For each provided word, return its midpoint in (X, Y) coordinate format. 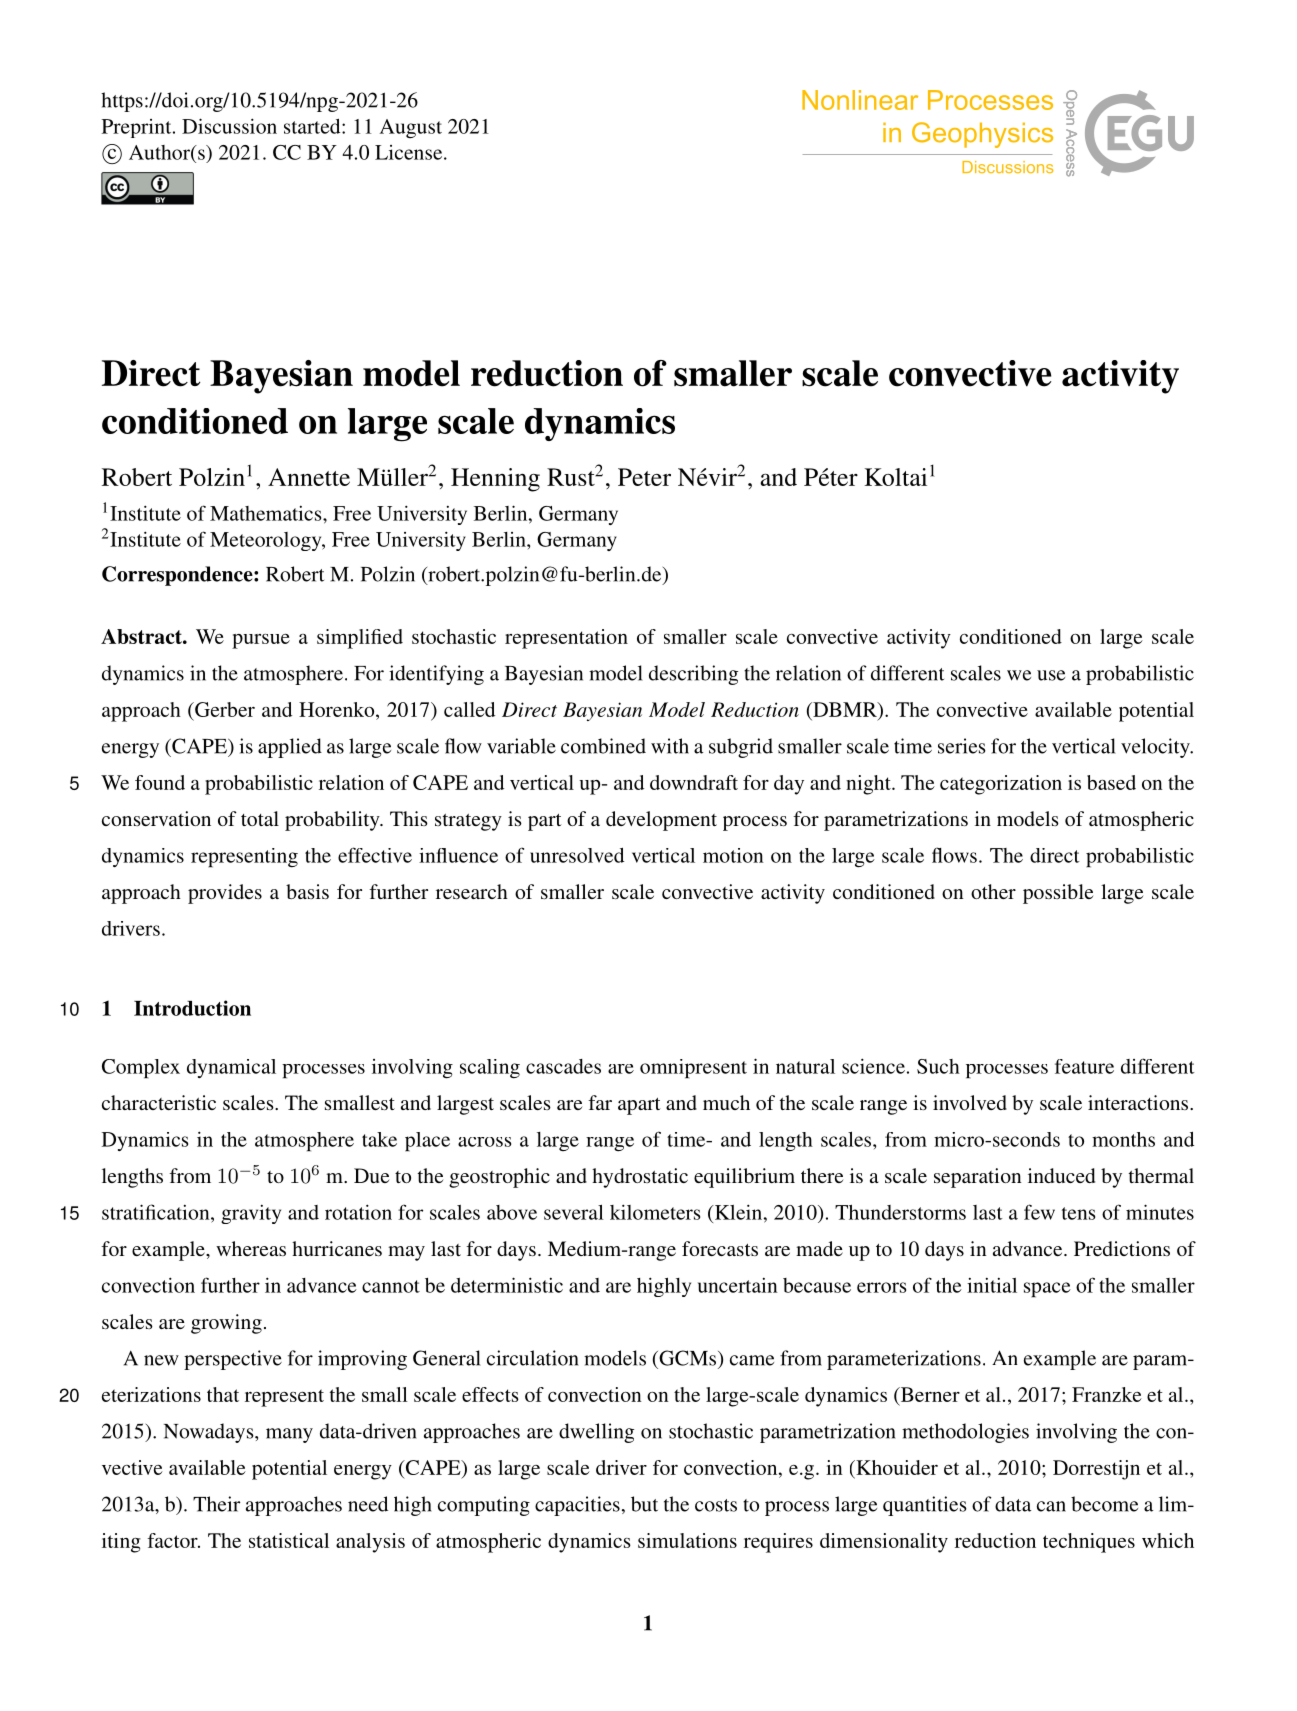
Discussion (229, 126)
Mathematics (267, 513)
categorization (1001, 785)
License (410, 152)
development (661, 821)
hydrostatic (640, 1178)
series (962, 746)
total (260, 818)
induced (1061, 1175)
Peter (644, 477)
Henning (495, 480)
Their (216, 1504)
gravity (251, 1214)
